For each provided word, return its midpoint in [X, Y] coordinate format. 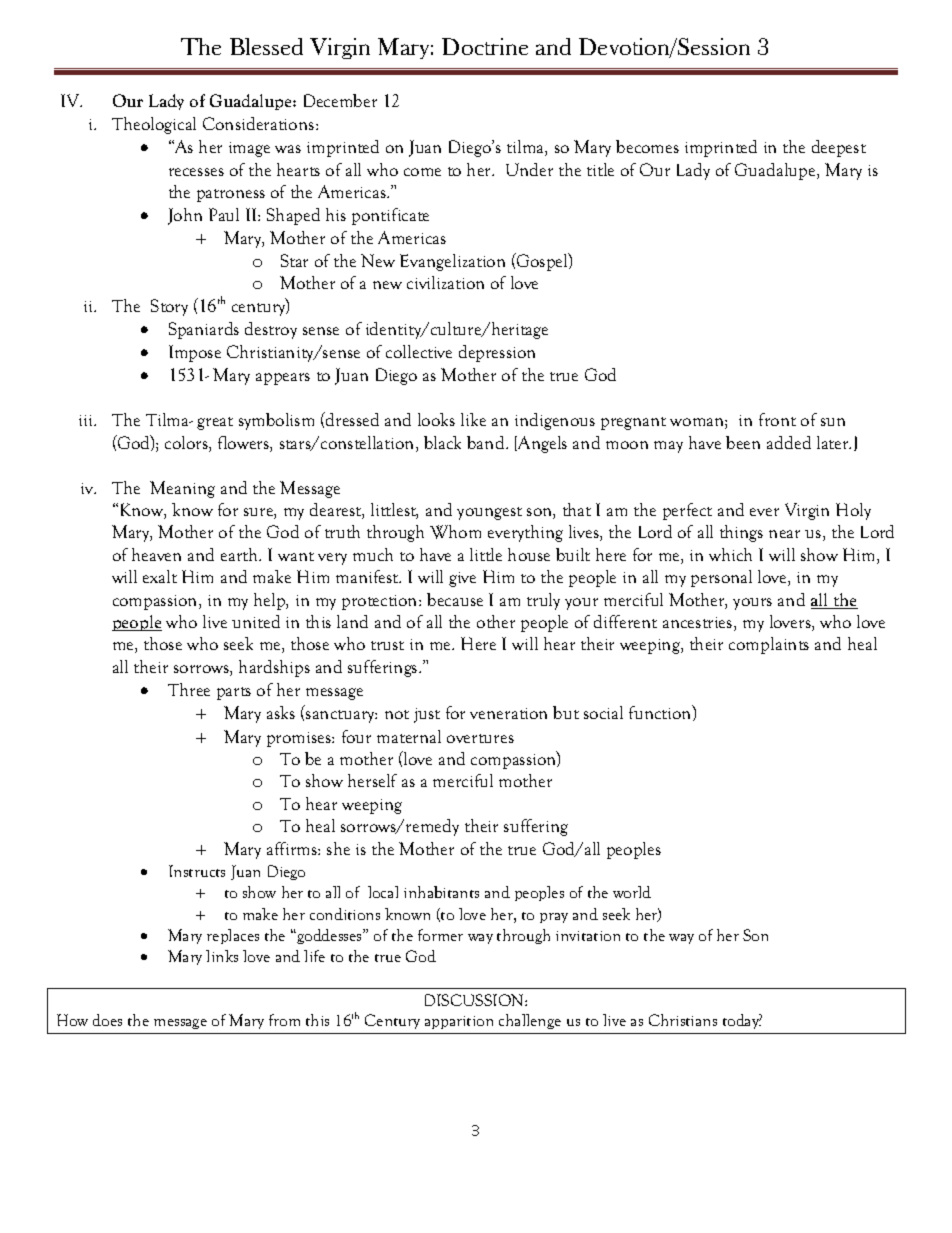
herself [372, 780]
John [185, 216]
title [600, 169]
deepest [839, 148]
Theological [154, 125]
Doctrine [485, 46]
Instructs [197, 871]
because [455, 599]
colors [187, 444]
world [632, 892]
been [743, 442]
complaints [769, 645]
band [487, 442]
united [256, 621]
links [222, 956]
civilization [445, 282]
